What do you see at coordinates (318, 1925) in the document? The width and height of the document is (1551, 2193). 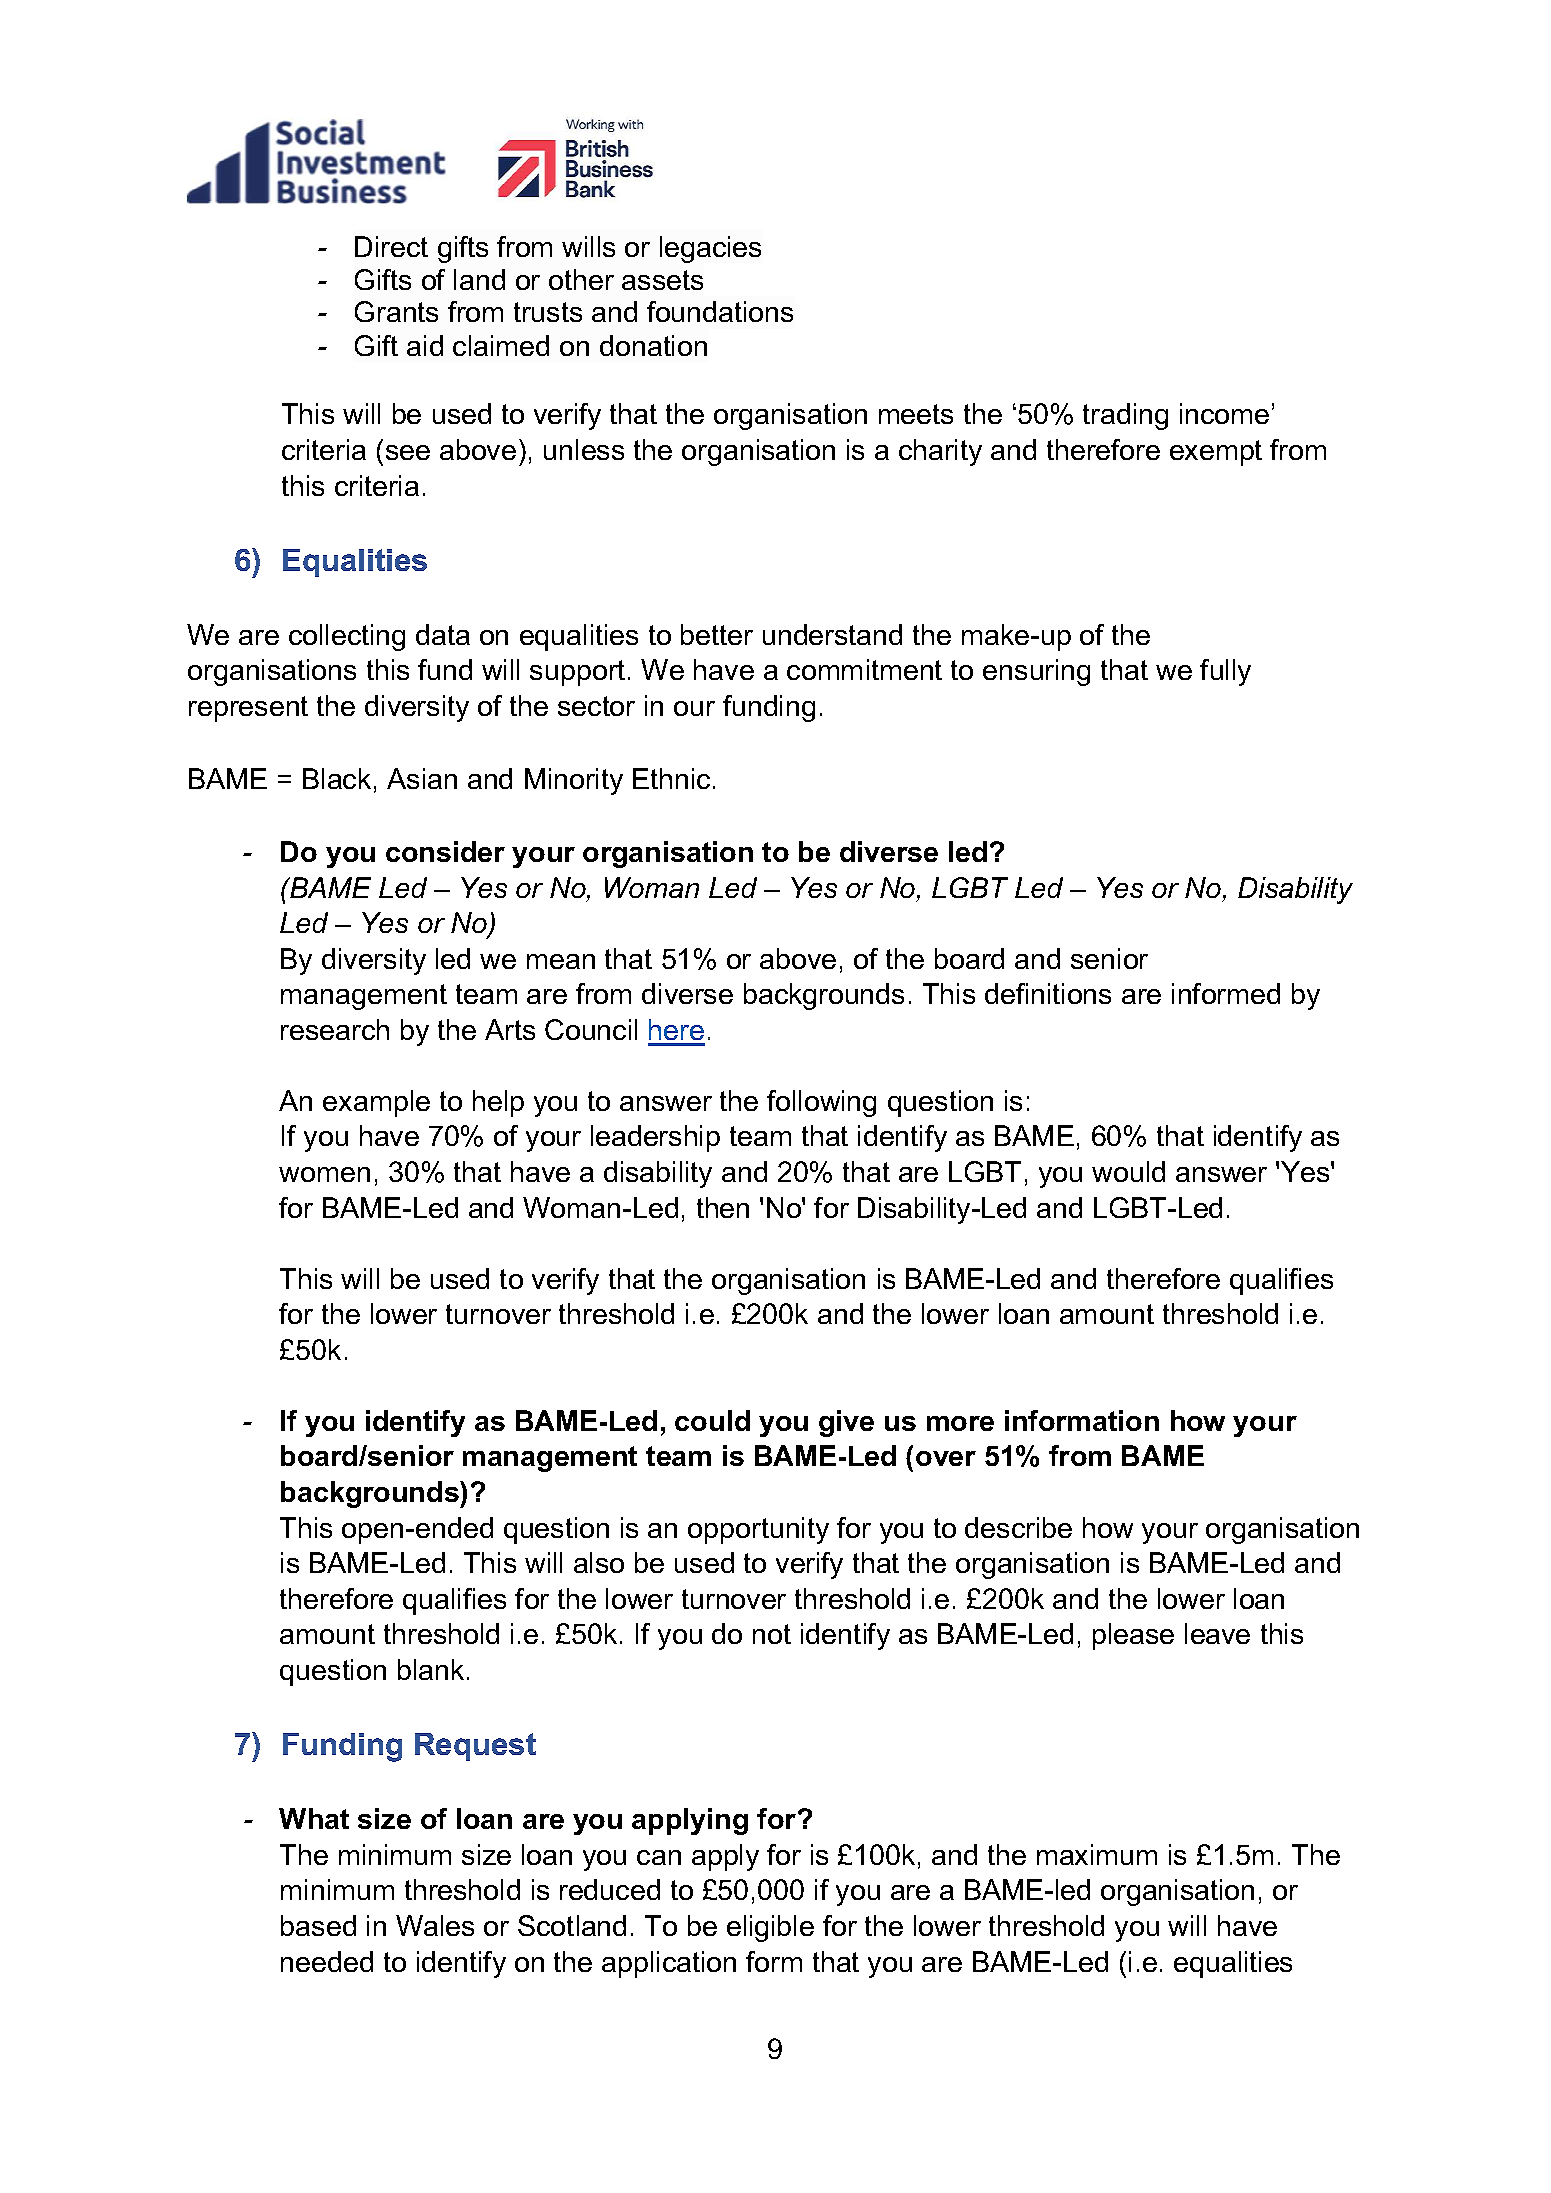 I see `based` at bounding box center [318, 1925].
